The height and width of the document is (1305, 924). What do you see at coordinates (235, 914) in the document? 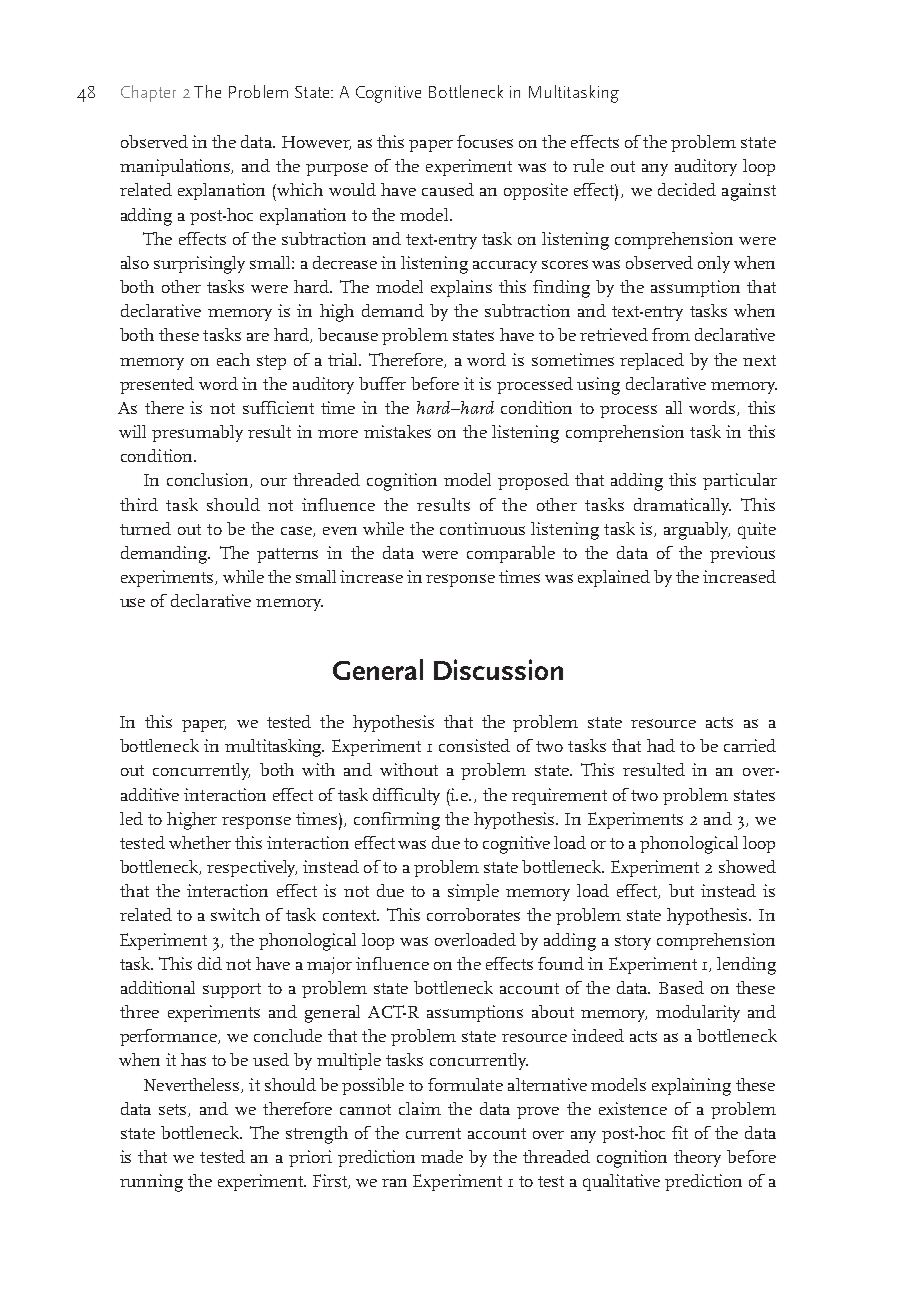
I see `switch` at bounding box center [235, 914].
